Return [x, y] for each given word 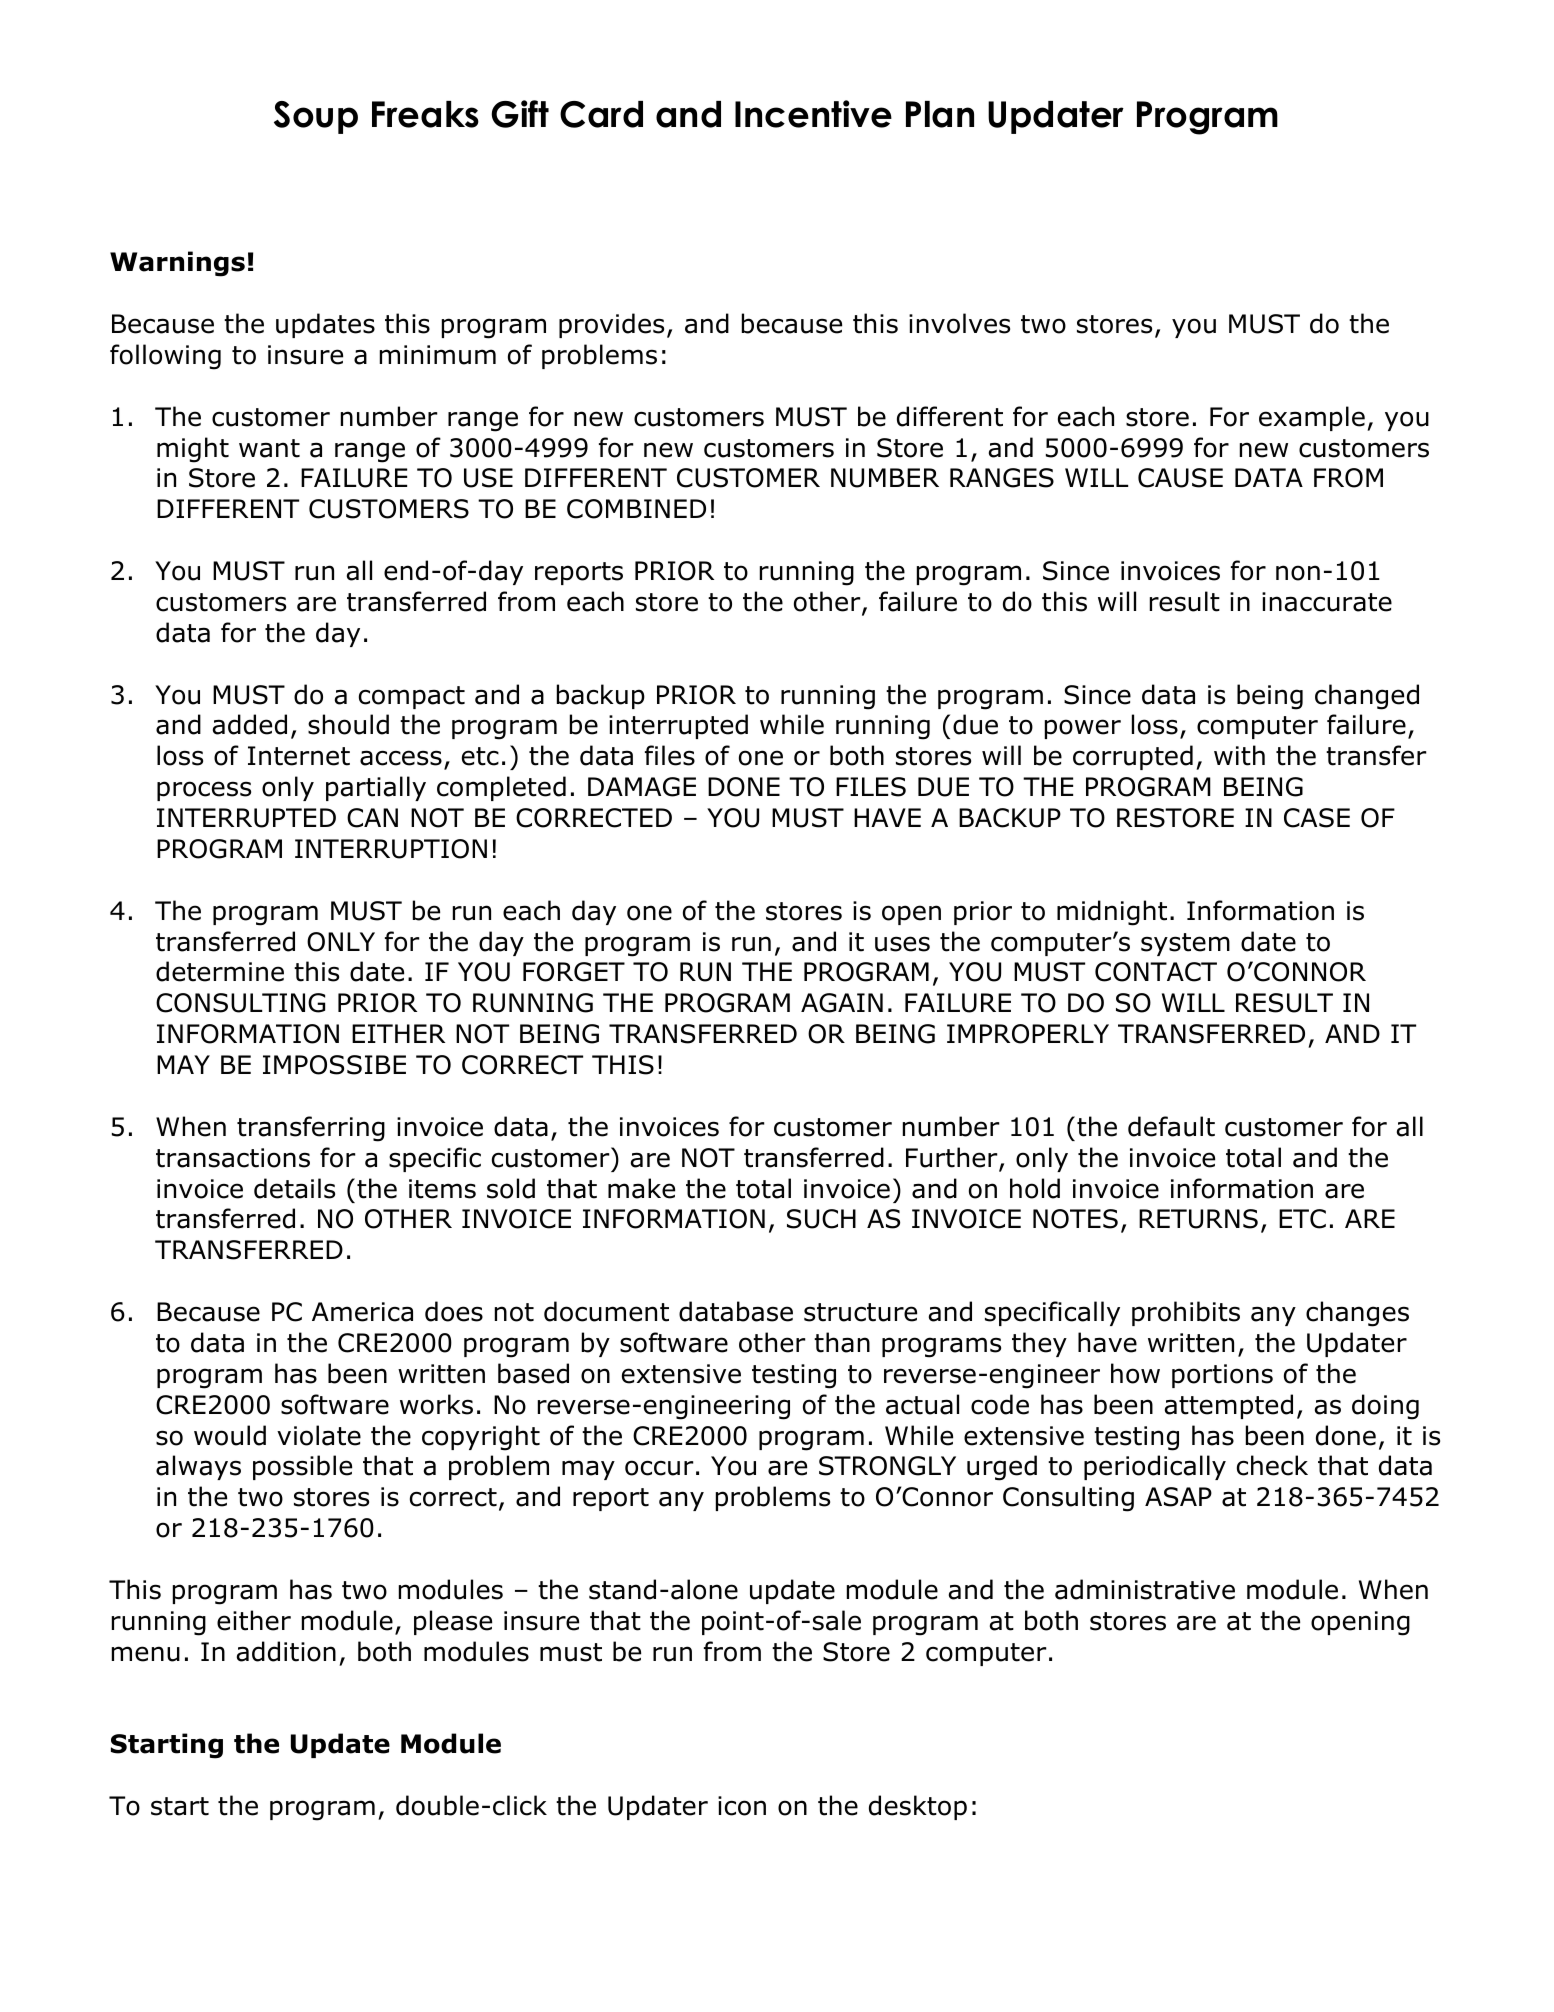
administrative [1145, 1589]
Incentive [813, 114]
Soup [316, 117]
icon [742, 1806]
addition [286, 1651]
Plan [940, 114]
